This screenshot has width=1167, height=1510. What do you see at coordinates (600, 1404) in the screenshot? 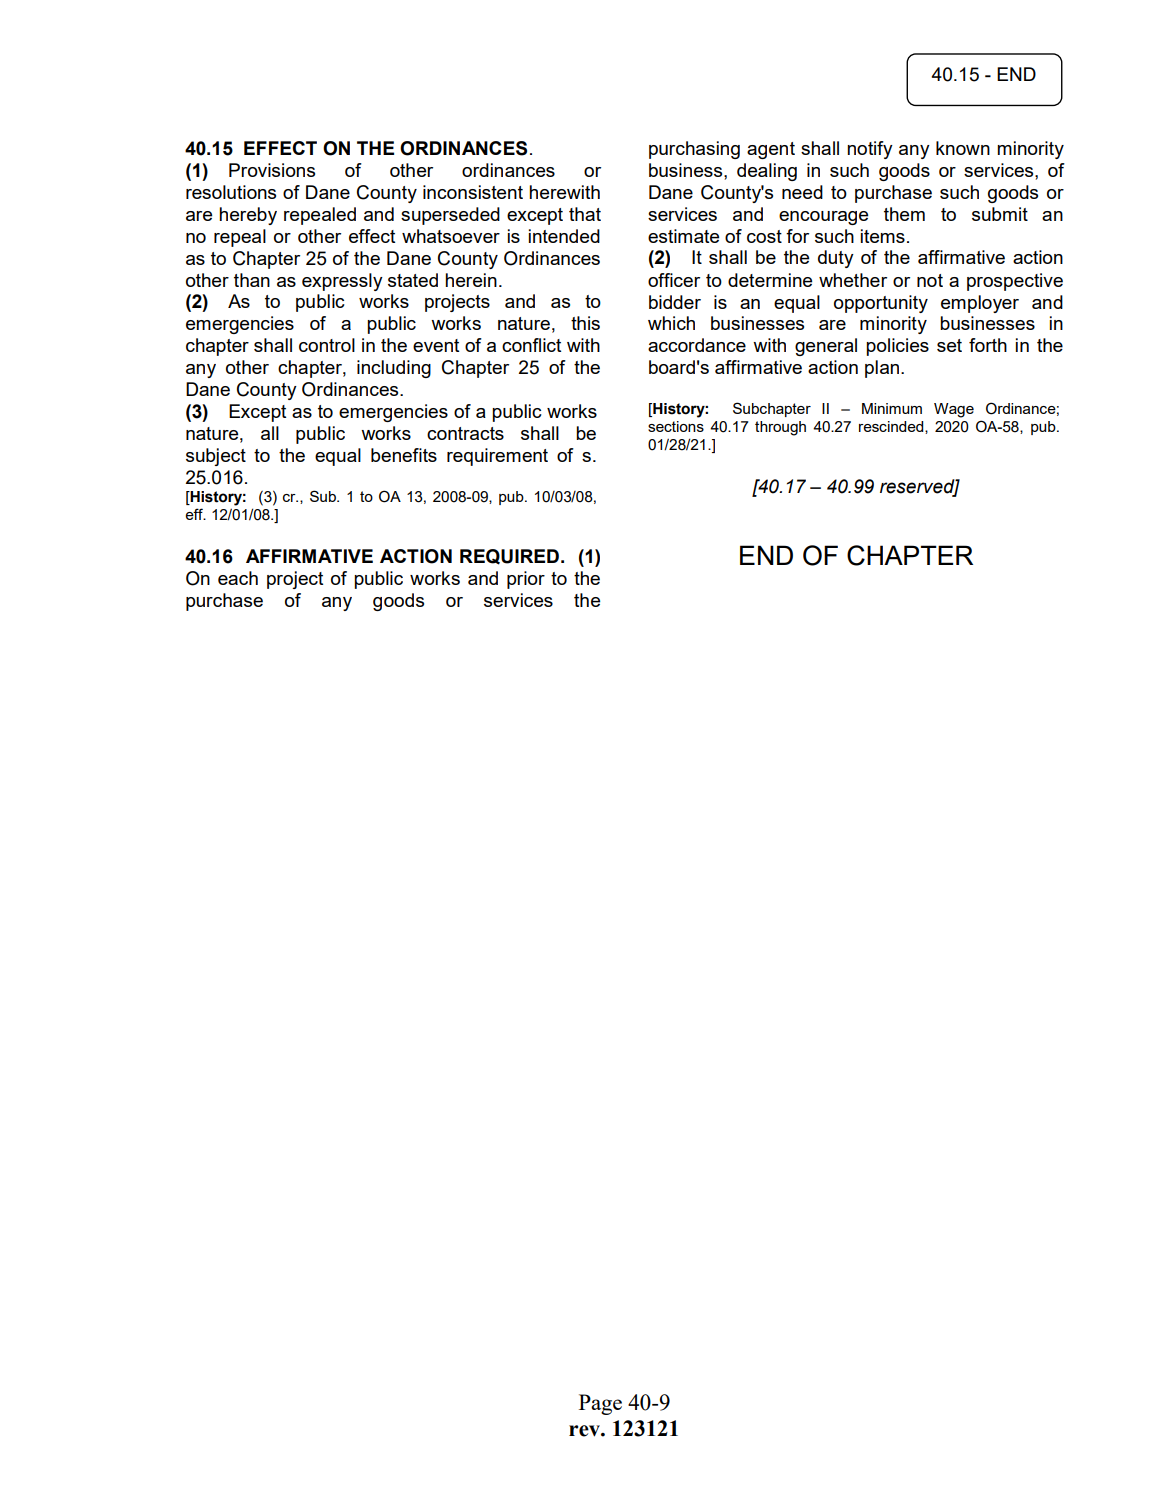
I see `Page` at bounding box center [600, 1404].
